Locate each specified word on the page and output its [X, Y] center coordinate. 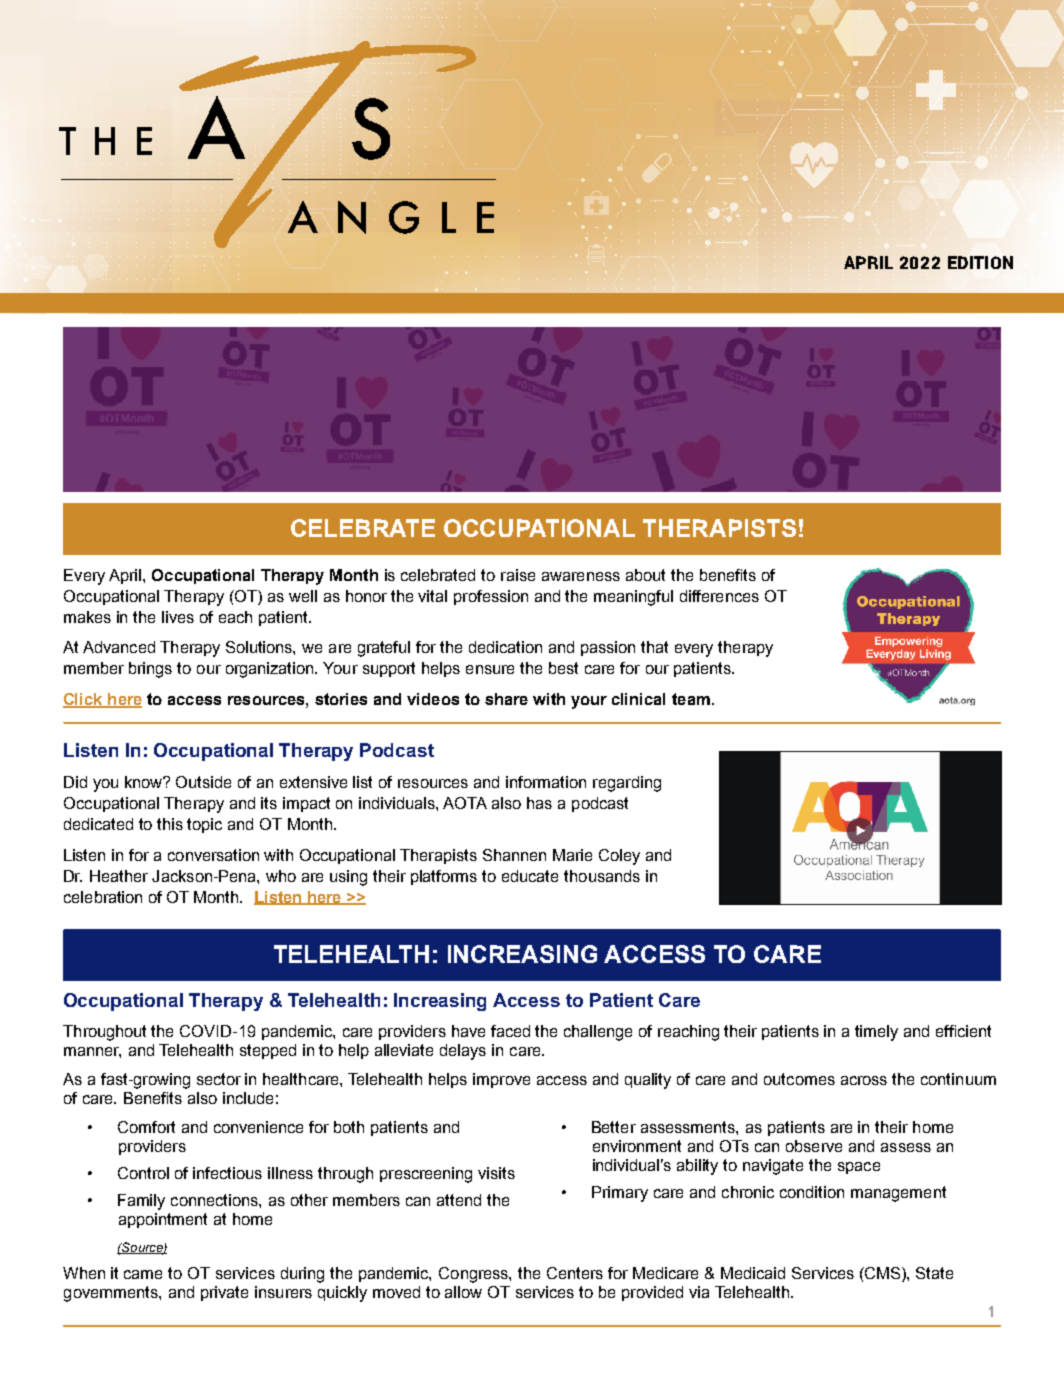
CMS [883, 1274]
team [691, 699]
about [645, 575]
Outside [203, 782]
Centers [575, 1273]
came [143, 1274]
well [303, 596]
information [546, 782]
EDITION [980, 262]
